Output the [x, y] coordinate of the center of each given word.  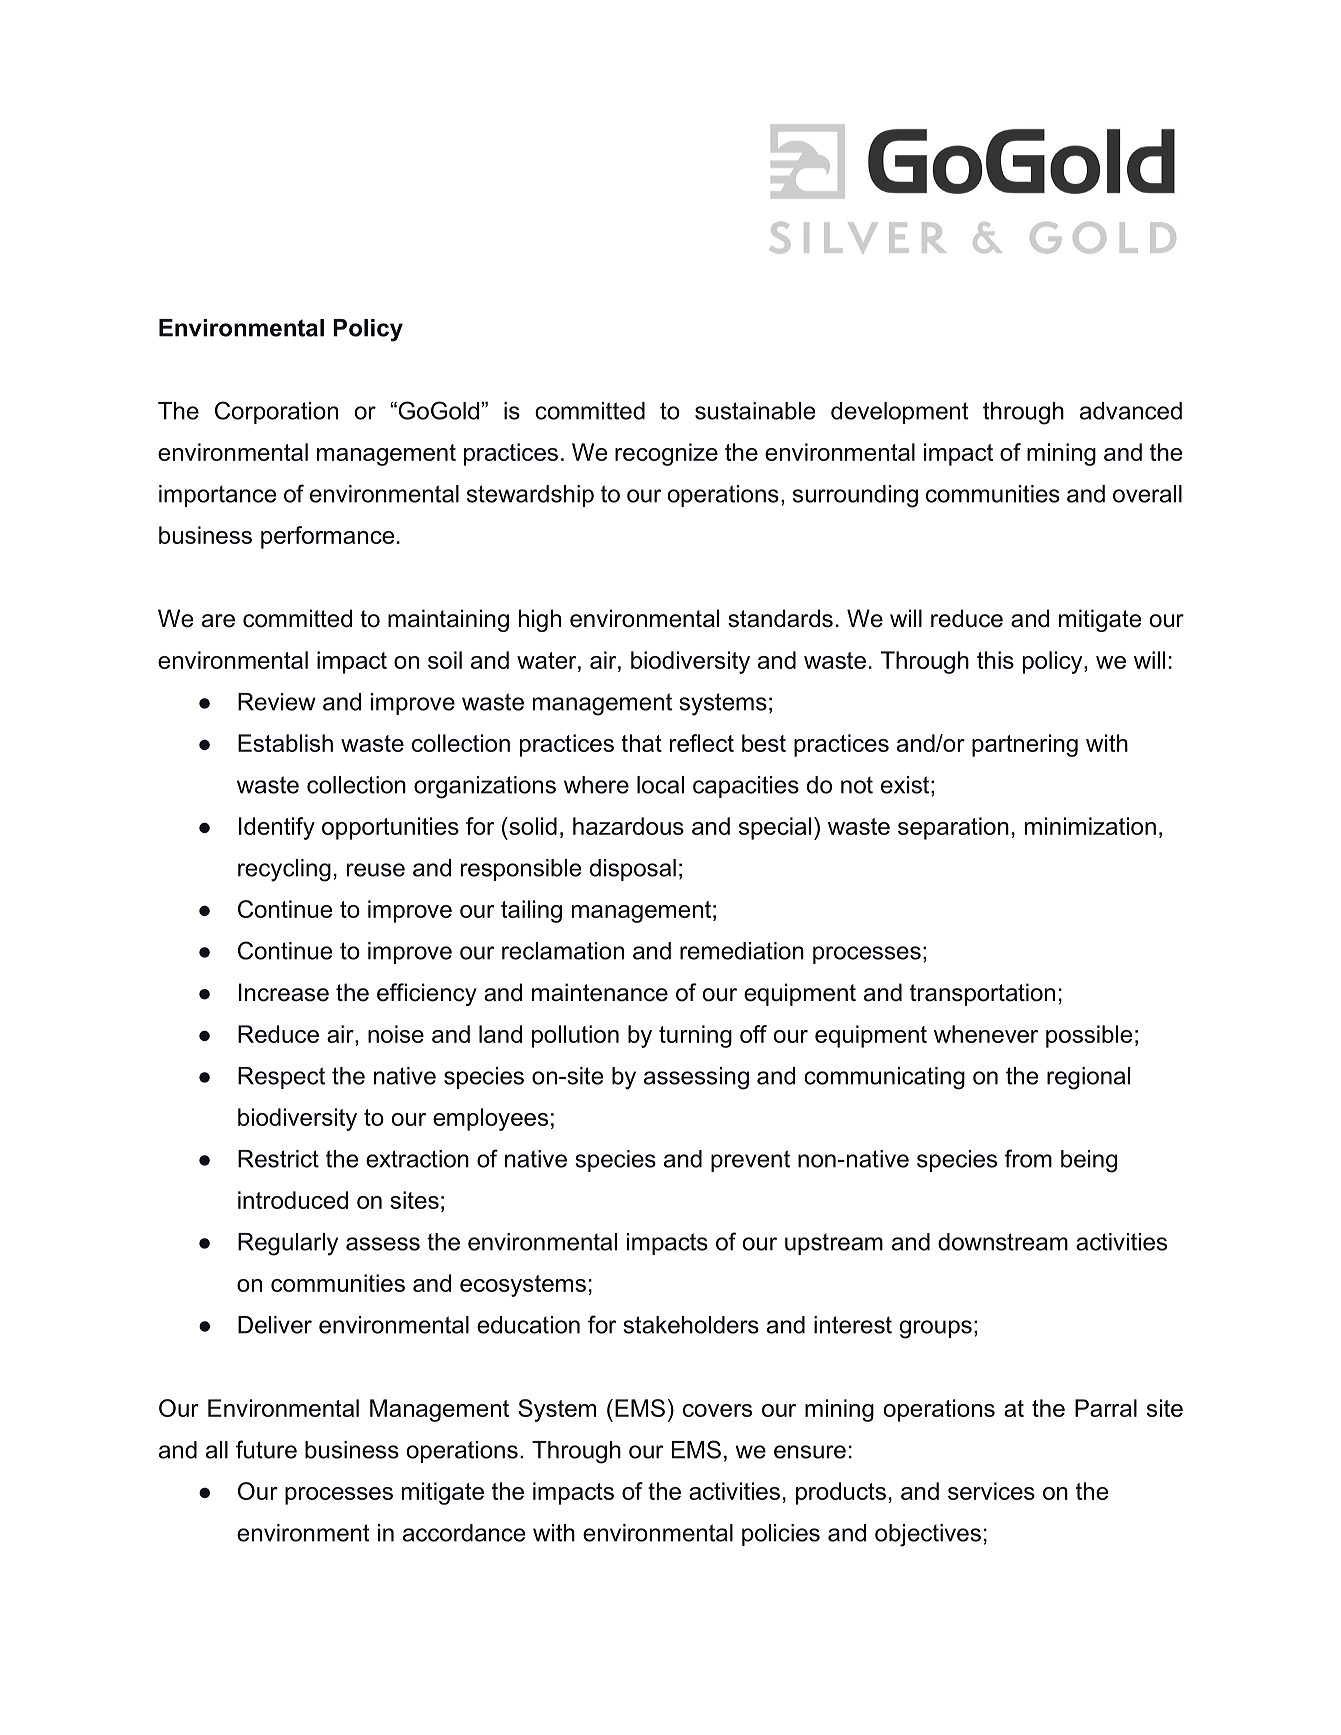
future [266, 1449]
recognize [666, 454]
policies [781, 1535]
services [991, 1491]
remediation [742, 951]
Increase [284, 992]
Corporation [276, 412]
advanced [1131, 411]
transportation [982, 994]
